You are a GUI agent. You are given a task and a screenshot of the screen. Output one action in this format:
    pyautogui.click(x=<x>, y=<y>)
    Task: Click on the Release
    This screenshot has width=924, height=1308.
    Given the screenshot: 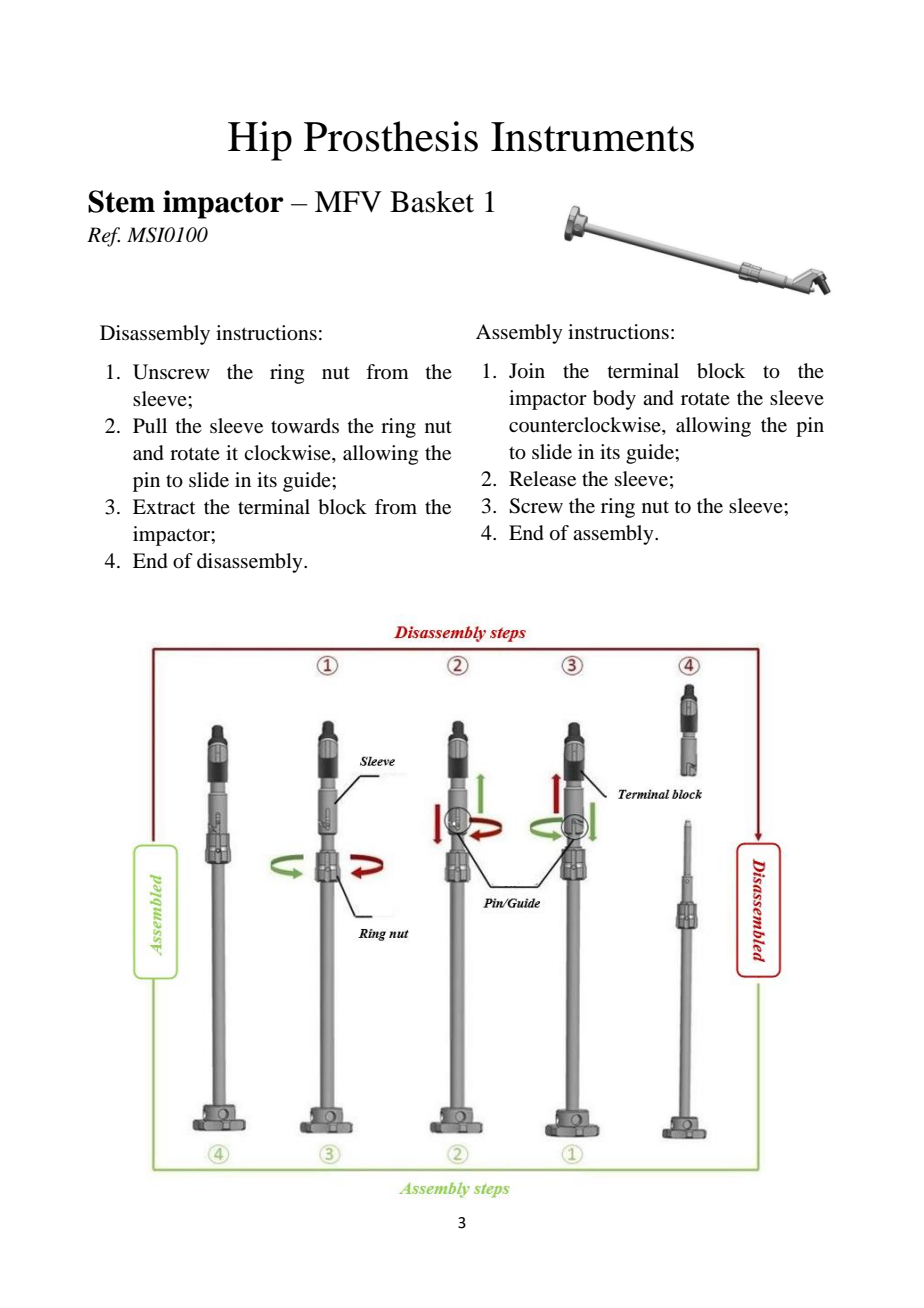 What is the action you would take?
    pyautogui.click(x=542, y=479)
